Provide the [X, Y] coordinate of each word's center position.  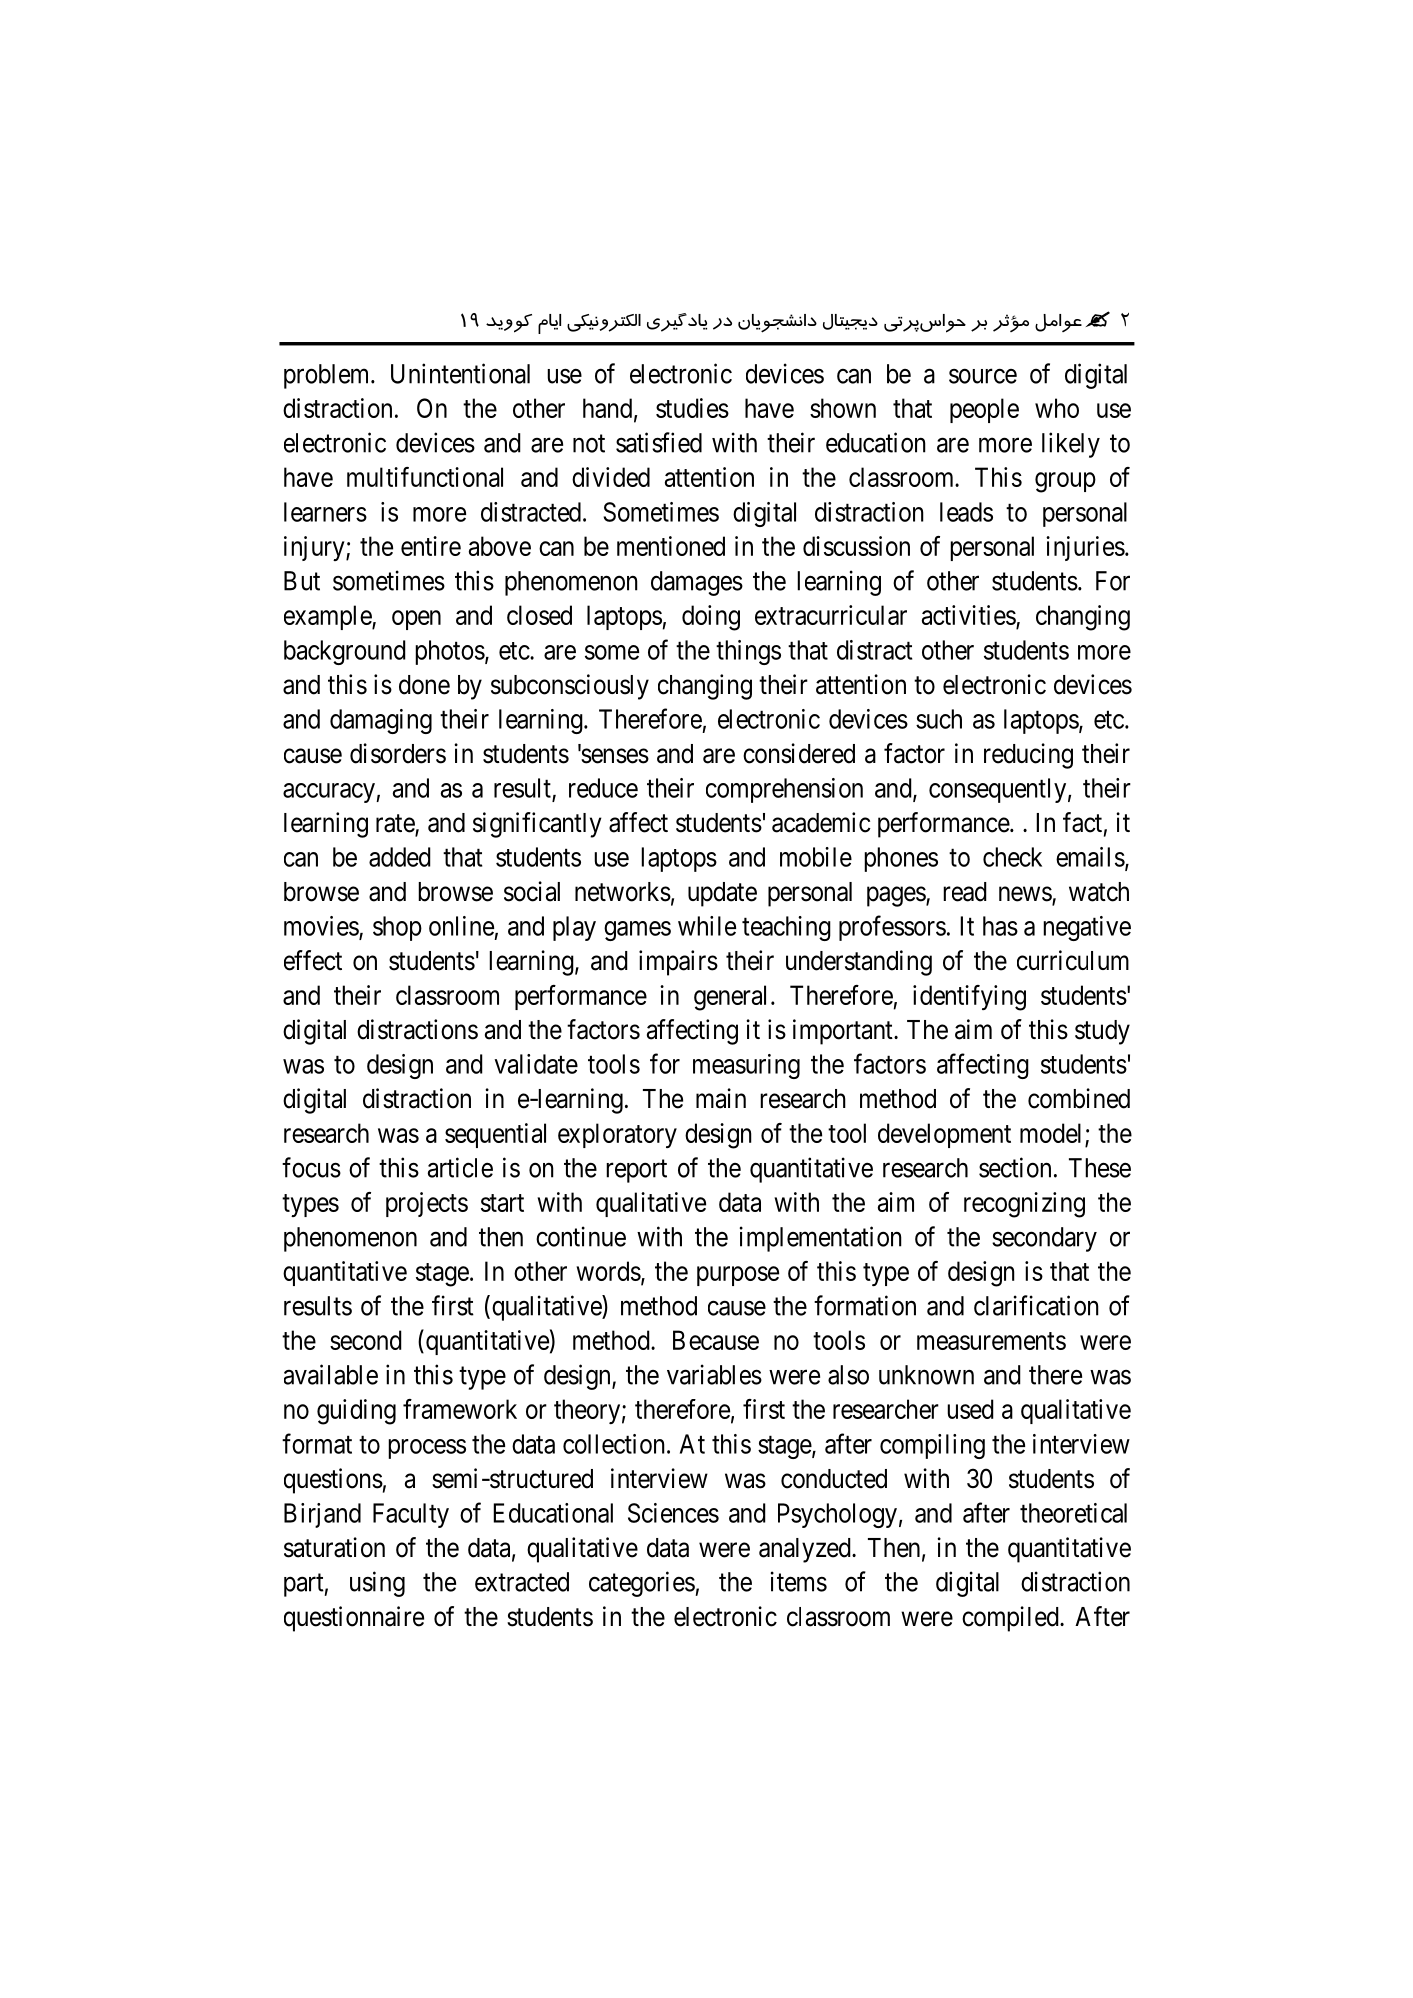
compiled [1011, 1619]
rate [396, 824]
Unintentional [460, 373]
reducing [1028, 756]
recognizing [1024, 1205]
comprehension [784, 790]
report [636, 1171]
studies [692, 408]
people [984, 410]
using [377, 1584]
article [460, 1167]
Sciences [673, 1513]
